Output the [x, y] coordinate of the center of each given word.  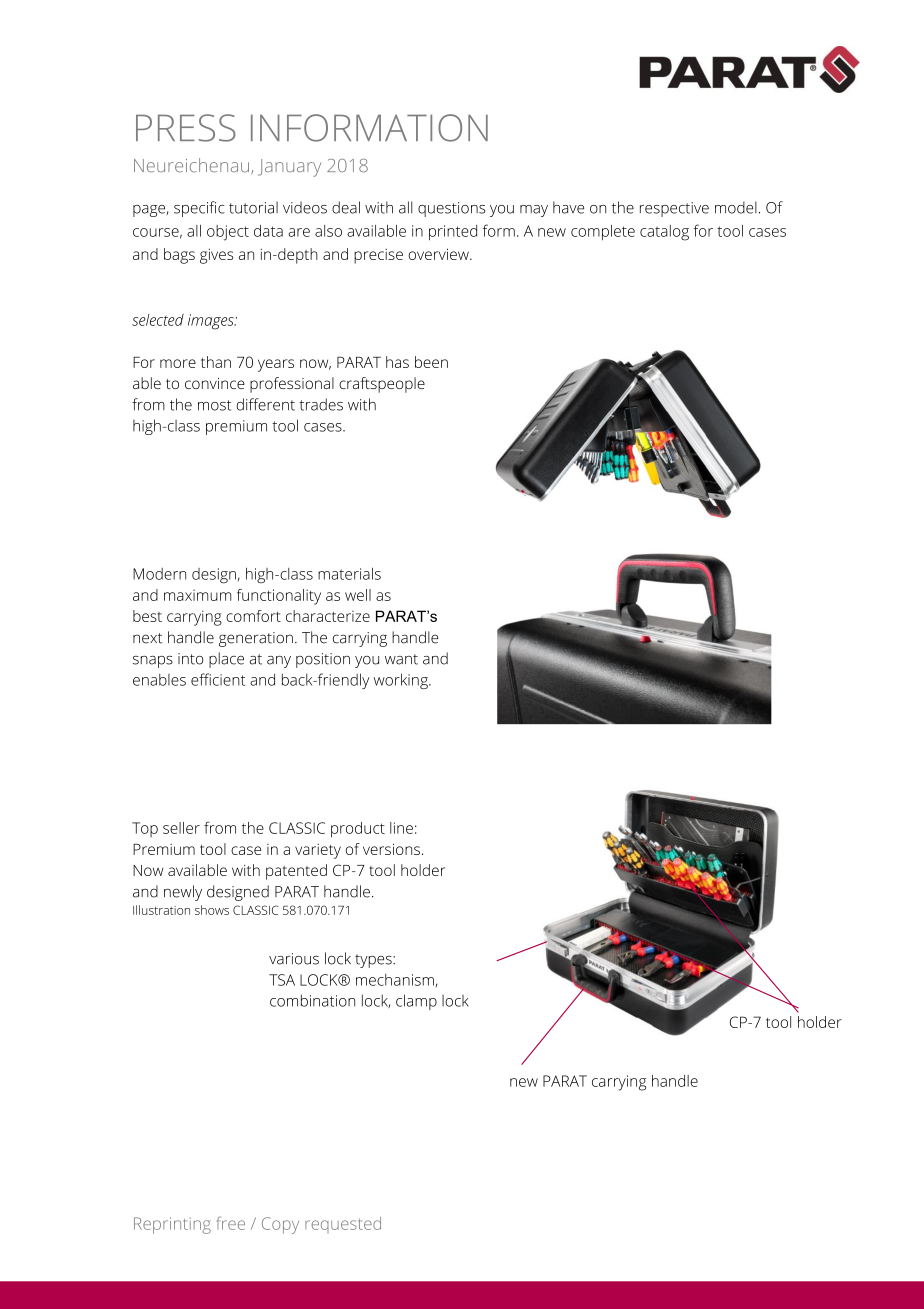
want [401, 659]
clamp [416, 1002]
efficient [218, 679]
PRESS [186, 128]
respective [674, 209]
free [231, 1223]
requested [343, 1225]
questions [451, 209]
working [402, 681]
